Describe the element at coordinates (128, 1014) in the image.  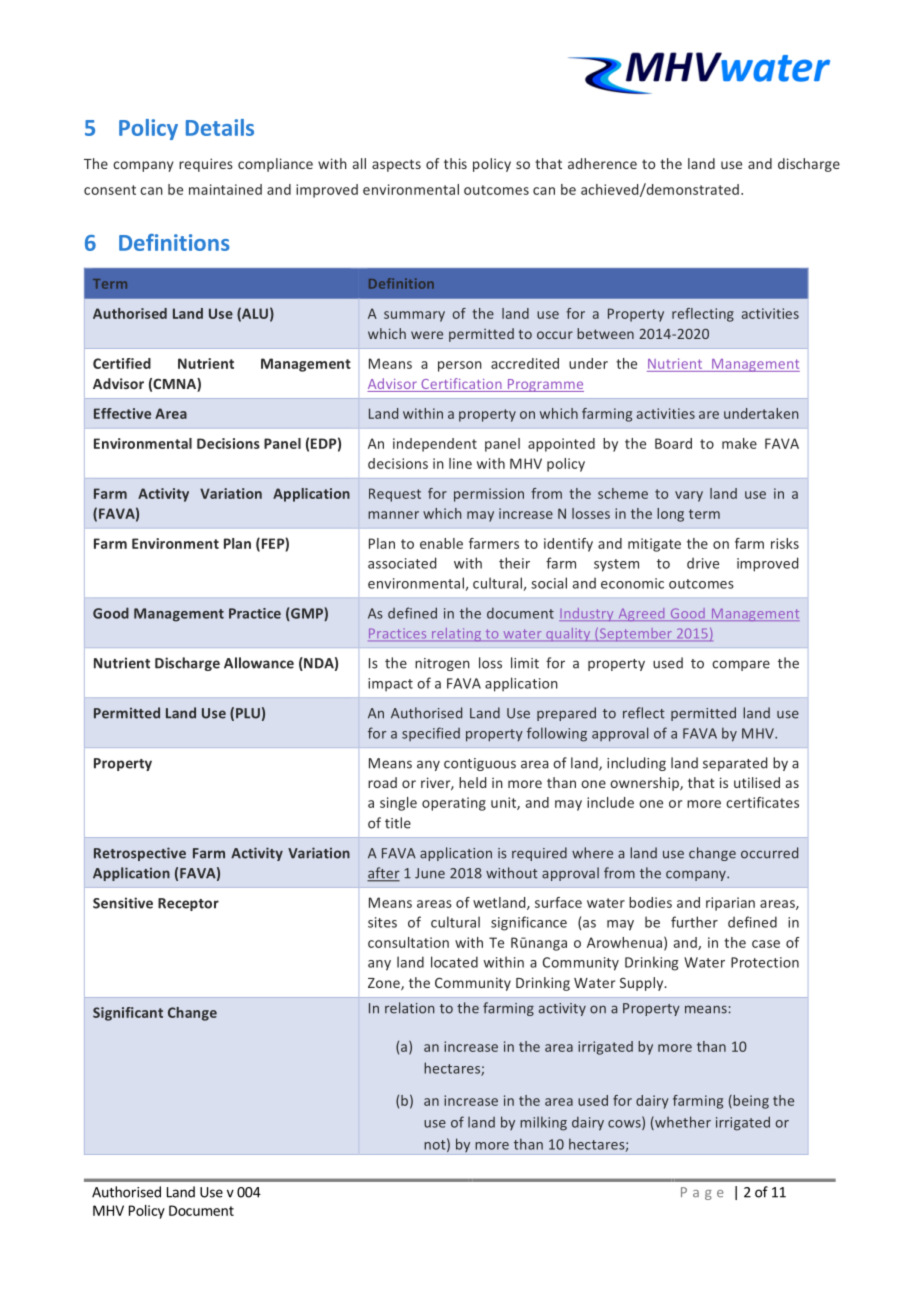
I see `Significant` at that location.
